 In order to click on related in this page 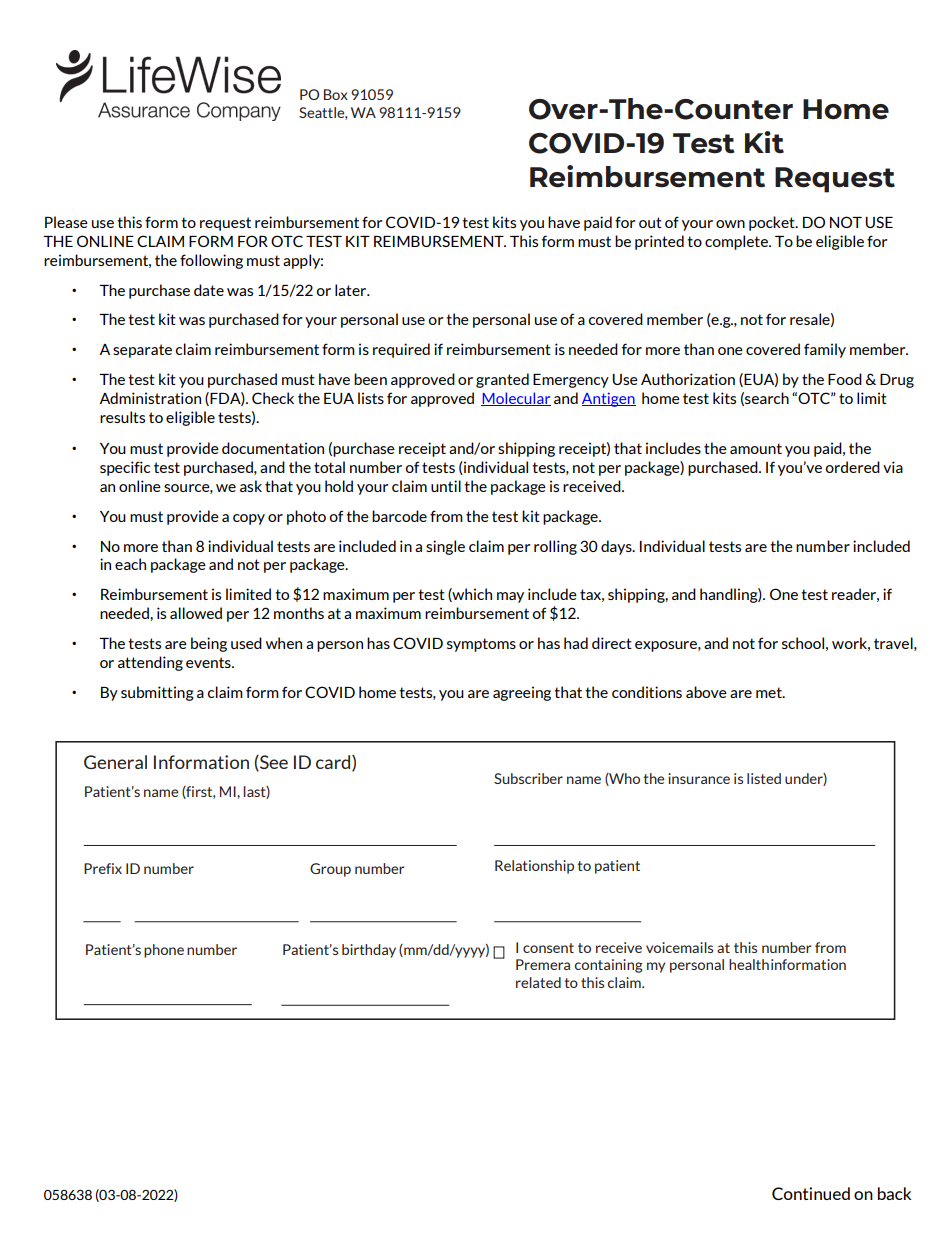, I will do `click(538, 982)`.
